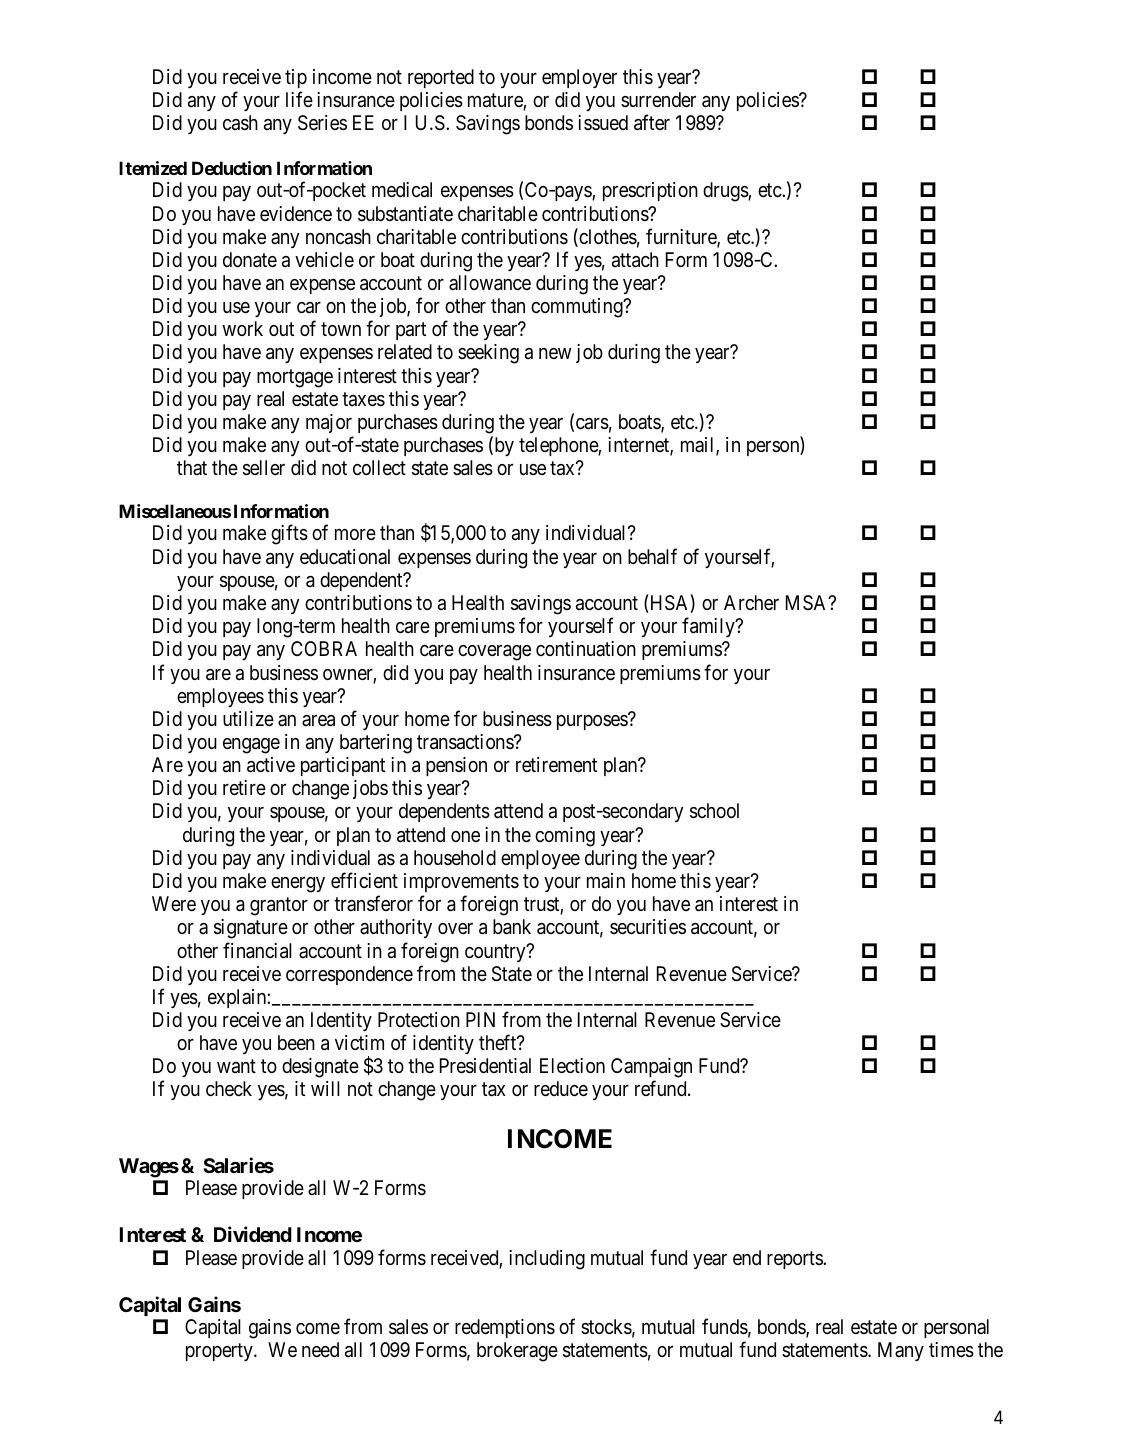 The width and height of the document is (1121, 1450). What do you see at coordinates (295, 378) in the document?
I see `mortgage` at bounding box center [295, 378].
